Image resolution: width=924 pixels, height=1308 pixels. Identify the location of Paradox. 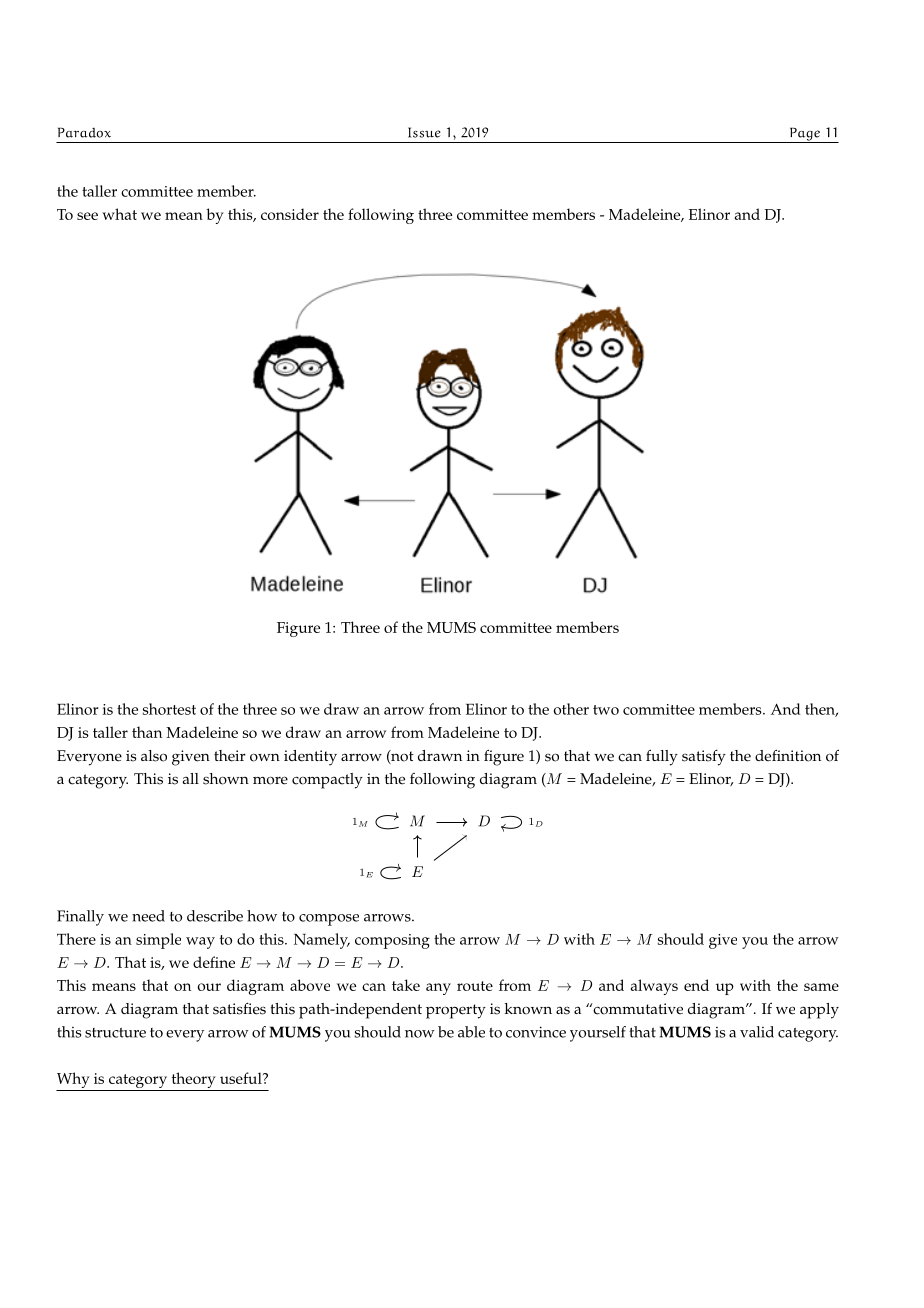
(84, 132).
